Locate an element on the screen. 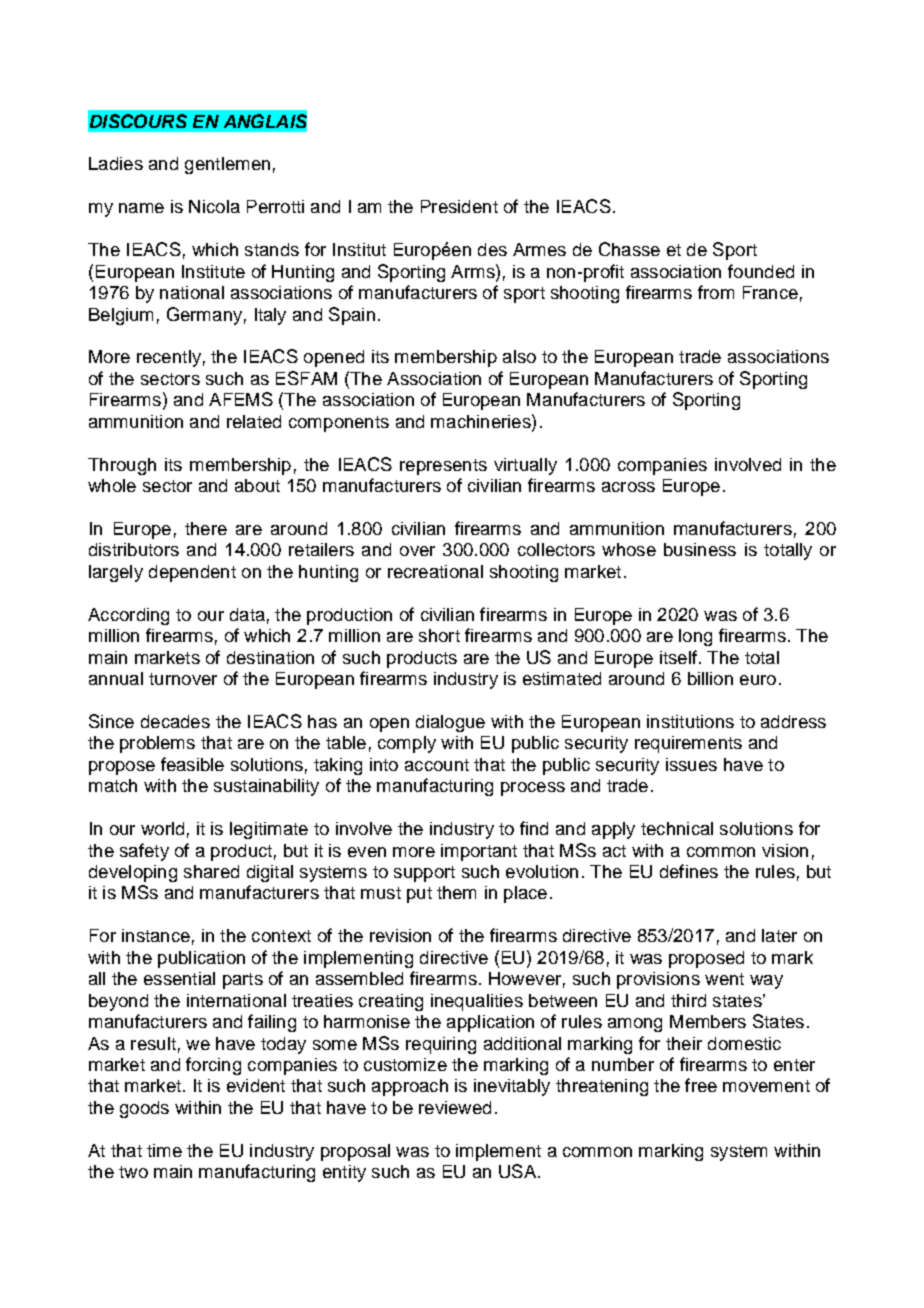 The height and width of the screenshot is (1308, 924). there is located at coordinates (206, 528).
